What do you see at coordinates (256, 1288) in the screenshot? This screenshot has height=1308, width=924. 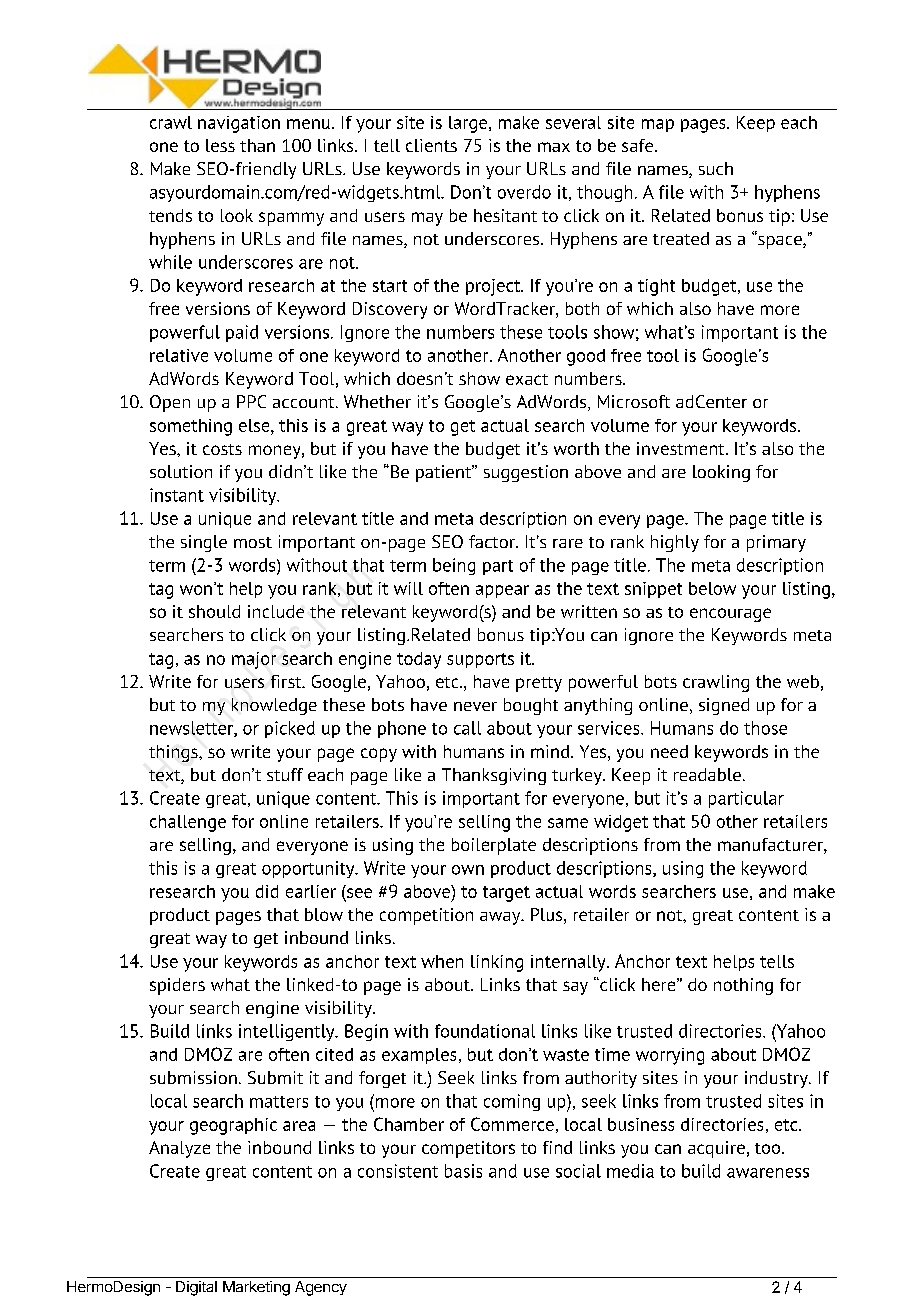 I see `Marketing` at bounding box center [256, 1288].
